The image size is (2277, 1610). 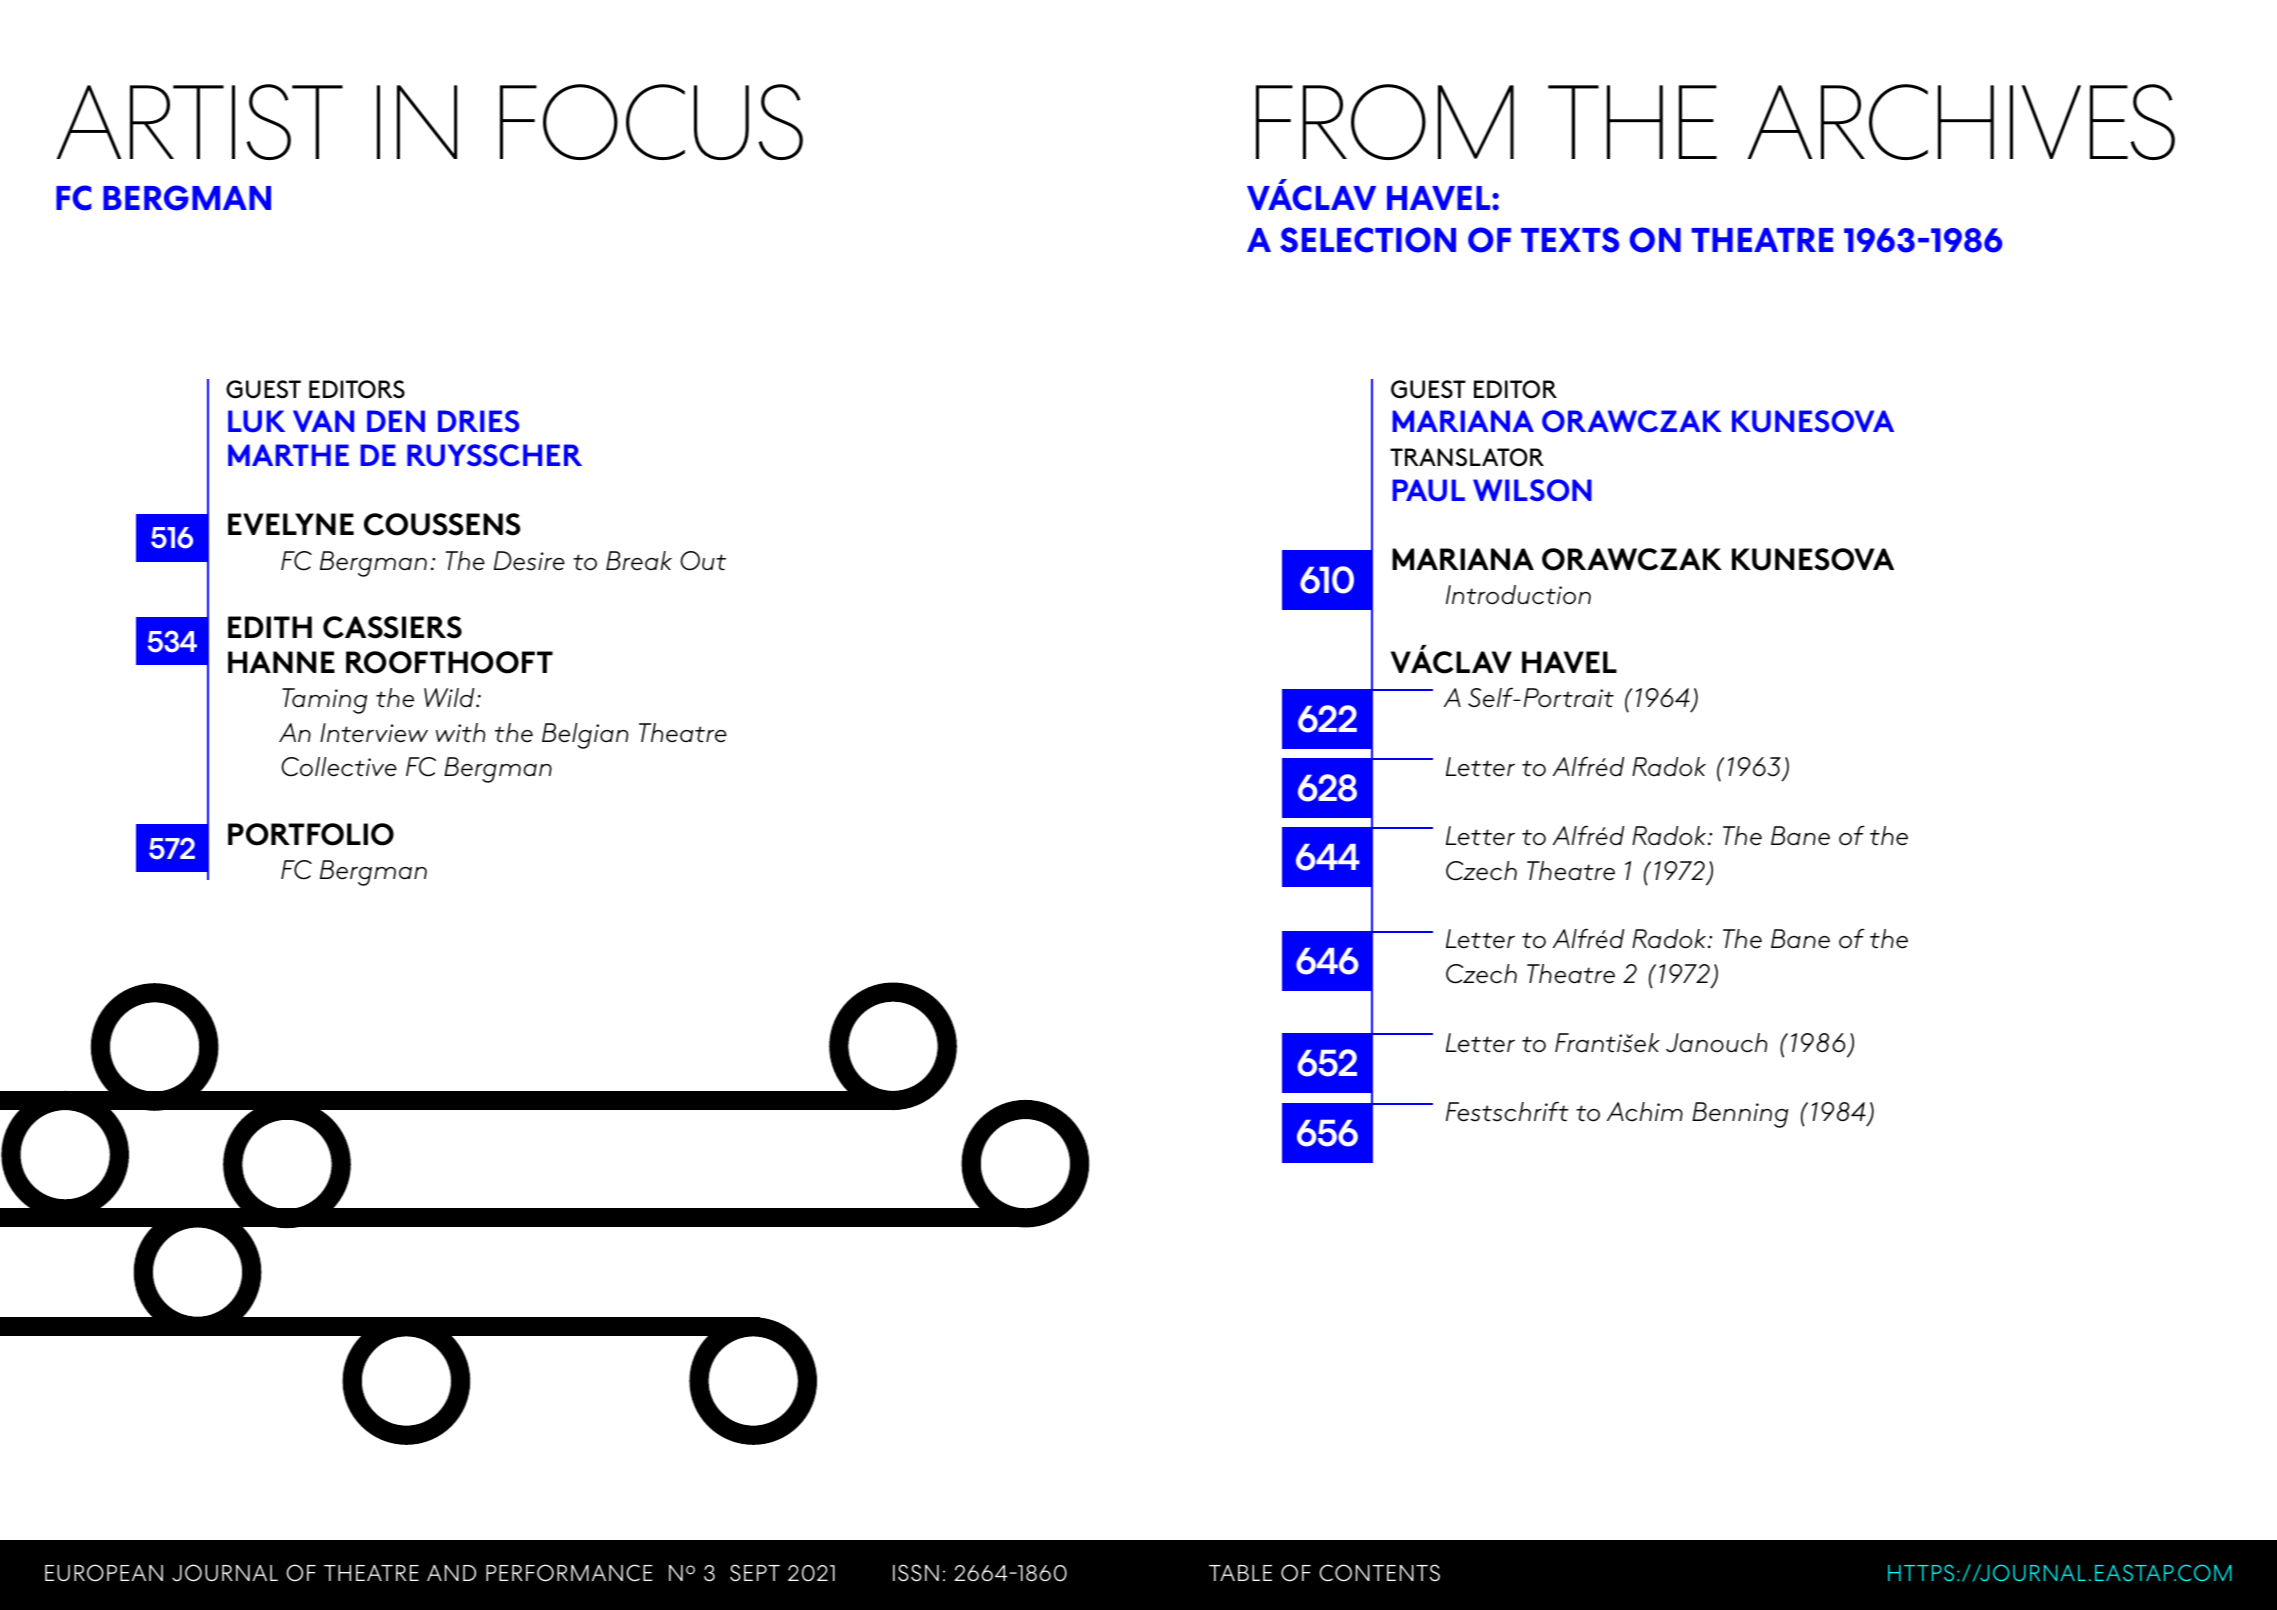 I want to click on ARCHIVES, so click(x=1961, y=122).
